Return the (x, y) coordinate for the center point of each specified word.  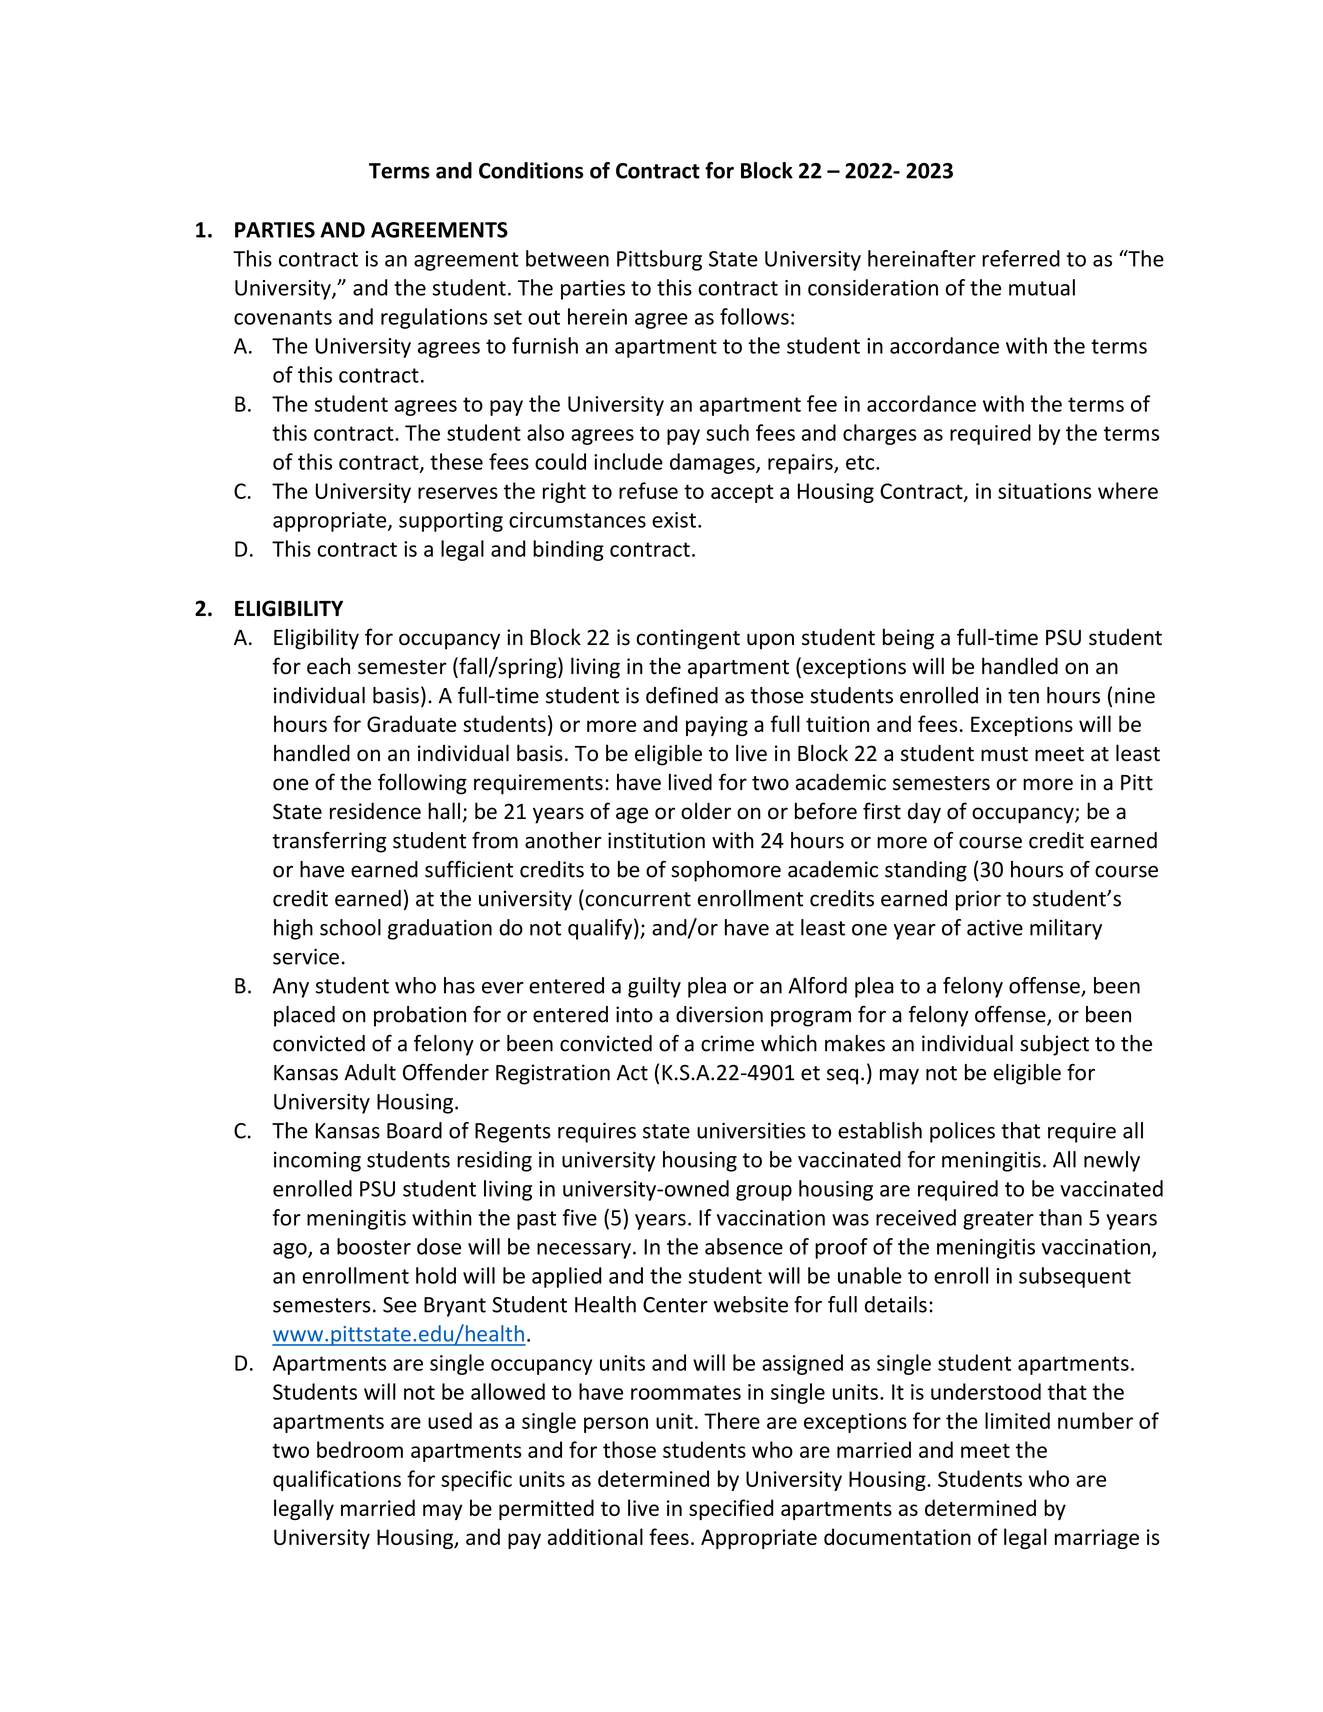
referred (1021, 258)
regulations (434, 318)
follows (754, 316)
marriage (1097, 1539)
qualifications (337, 1480)
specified (731, 1509)
